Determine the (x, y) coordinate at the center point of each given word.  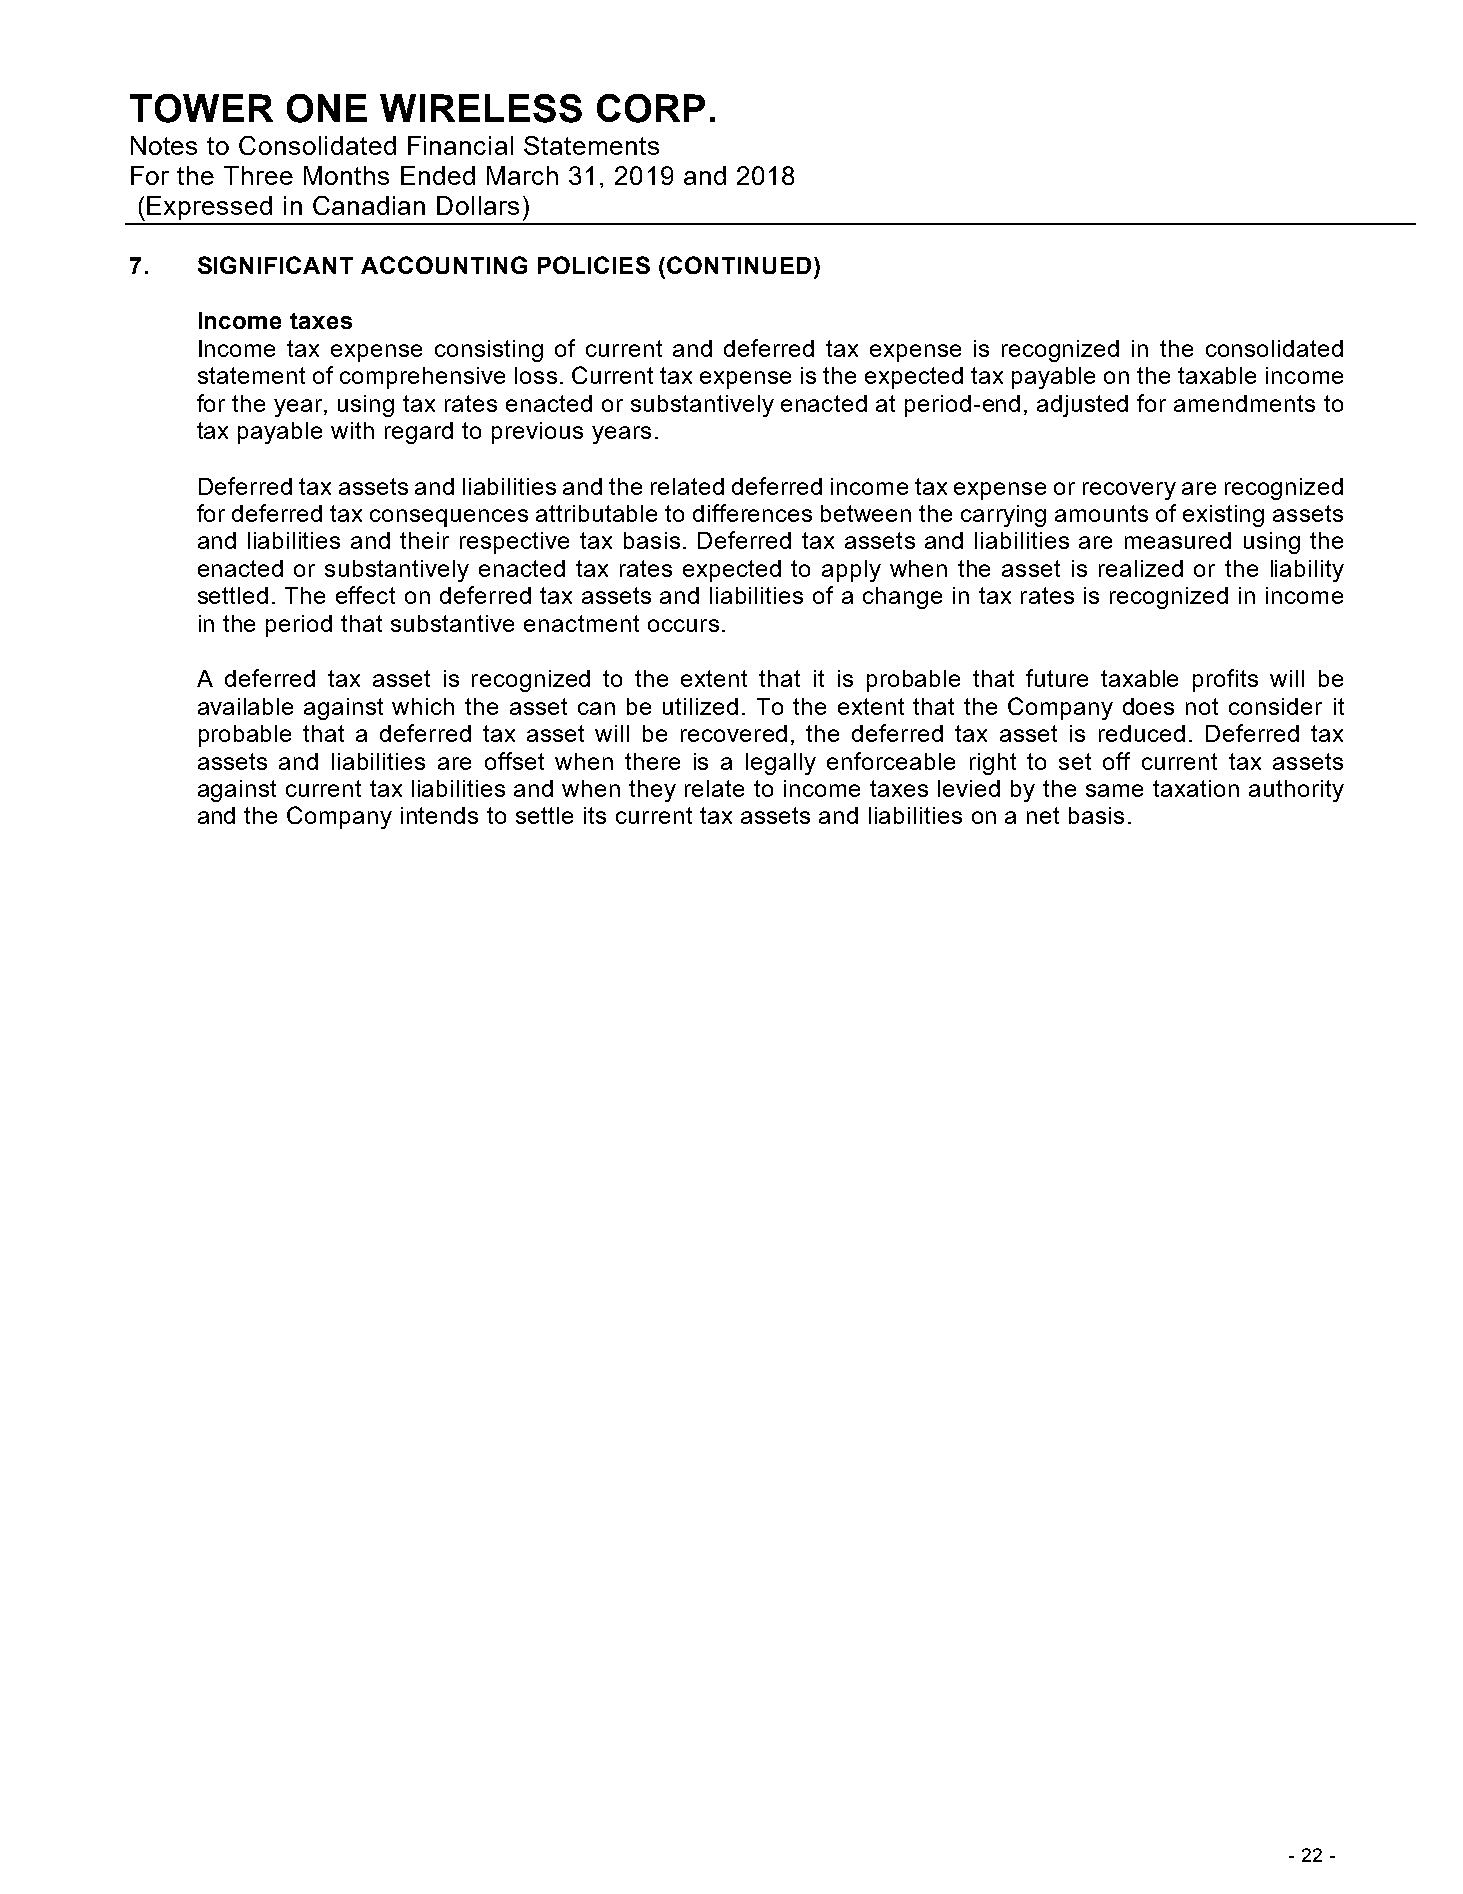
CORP (651, 108)
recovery (1129, 491)
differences (752, 513)
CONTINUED (739, 265)
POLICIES (594, 265)
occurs (683, 625)
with (352, 430)
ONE (327, 108)
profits (1225, 680)
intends (439, 815)
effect (365, 595)
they (652, 791)
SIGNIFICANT (275, 265)
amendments (1244, 403)
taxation (1196, 788)
